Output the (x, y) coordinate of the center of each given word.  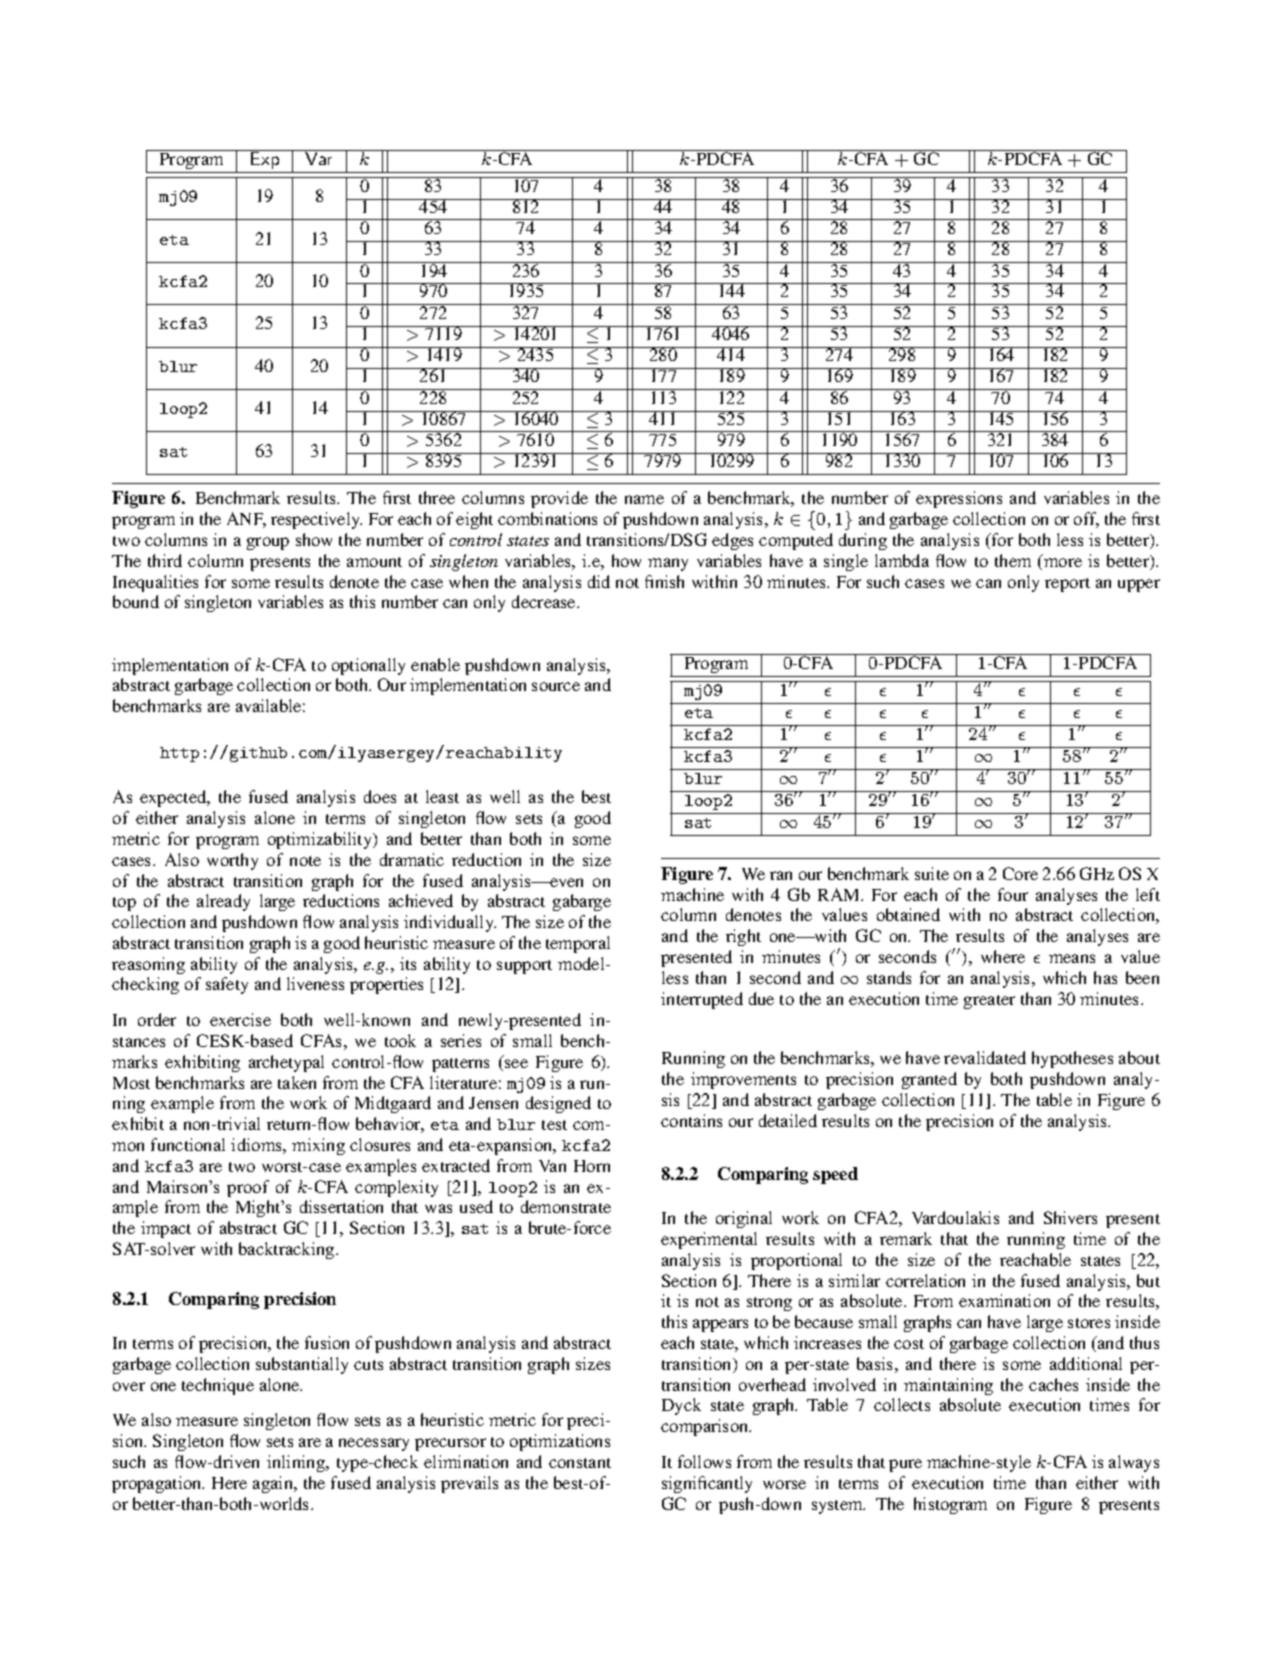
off (1086, 520)
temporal (578, 944)
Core (1020, 873)
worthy (232, 861)
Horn (592, 1166)
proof (248, 1188)
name (644, 499)
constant (580, 1463)
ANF (246, 520)
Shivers (1070, 1217)
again (274, 1484)
